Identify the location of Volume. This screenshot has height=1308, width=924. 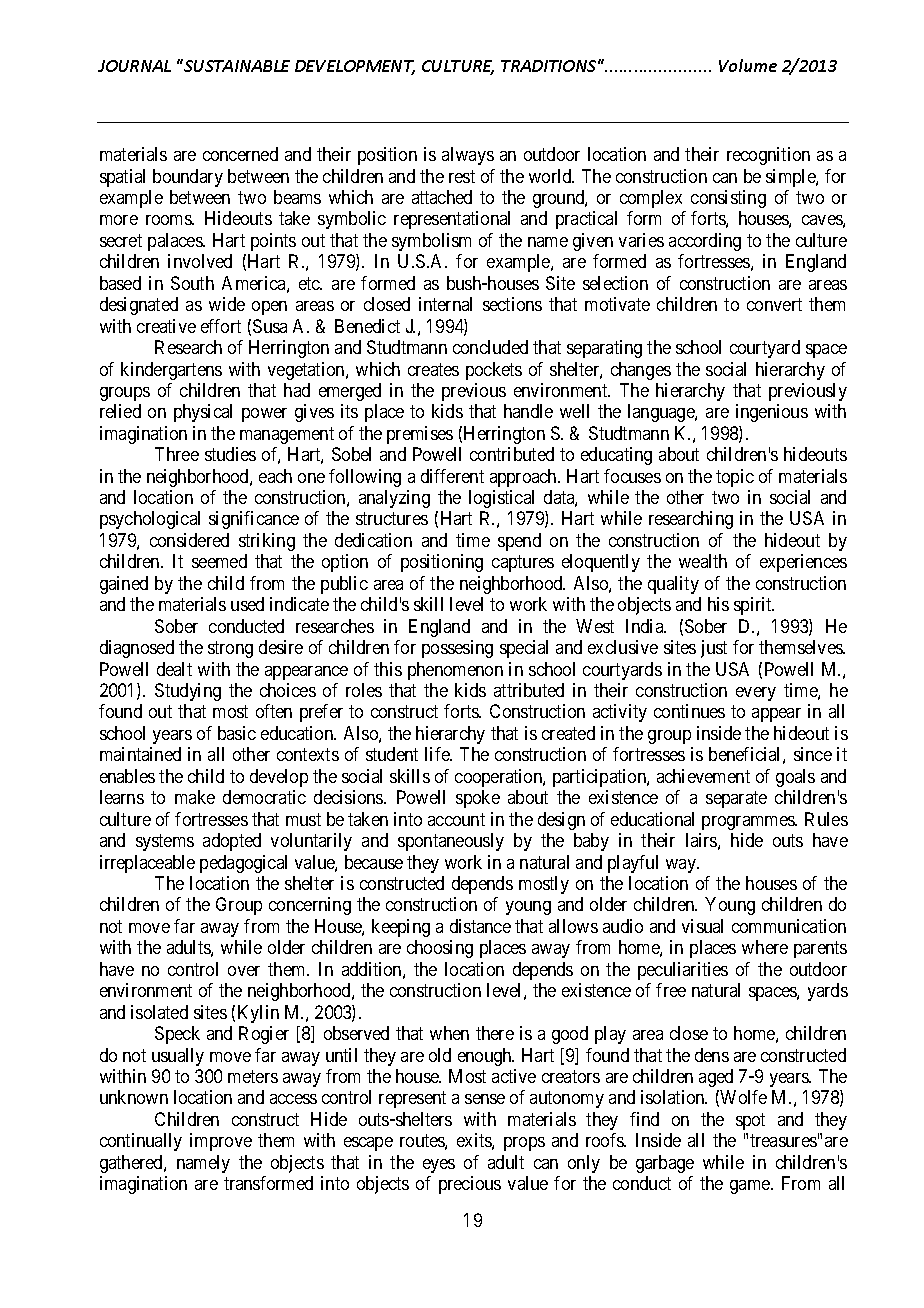
(748, 65).
